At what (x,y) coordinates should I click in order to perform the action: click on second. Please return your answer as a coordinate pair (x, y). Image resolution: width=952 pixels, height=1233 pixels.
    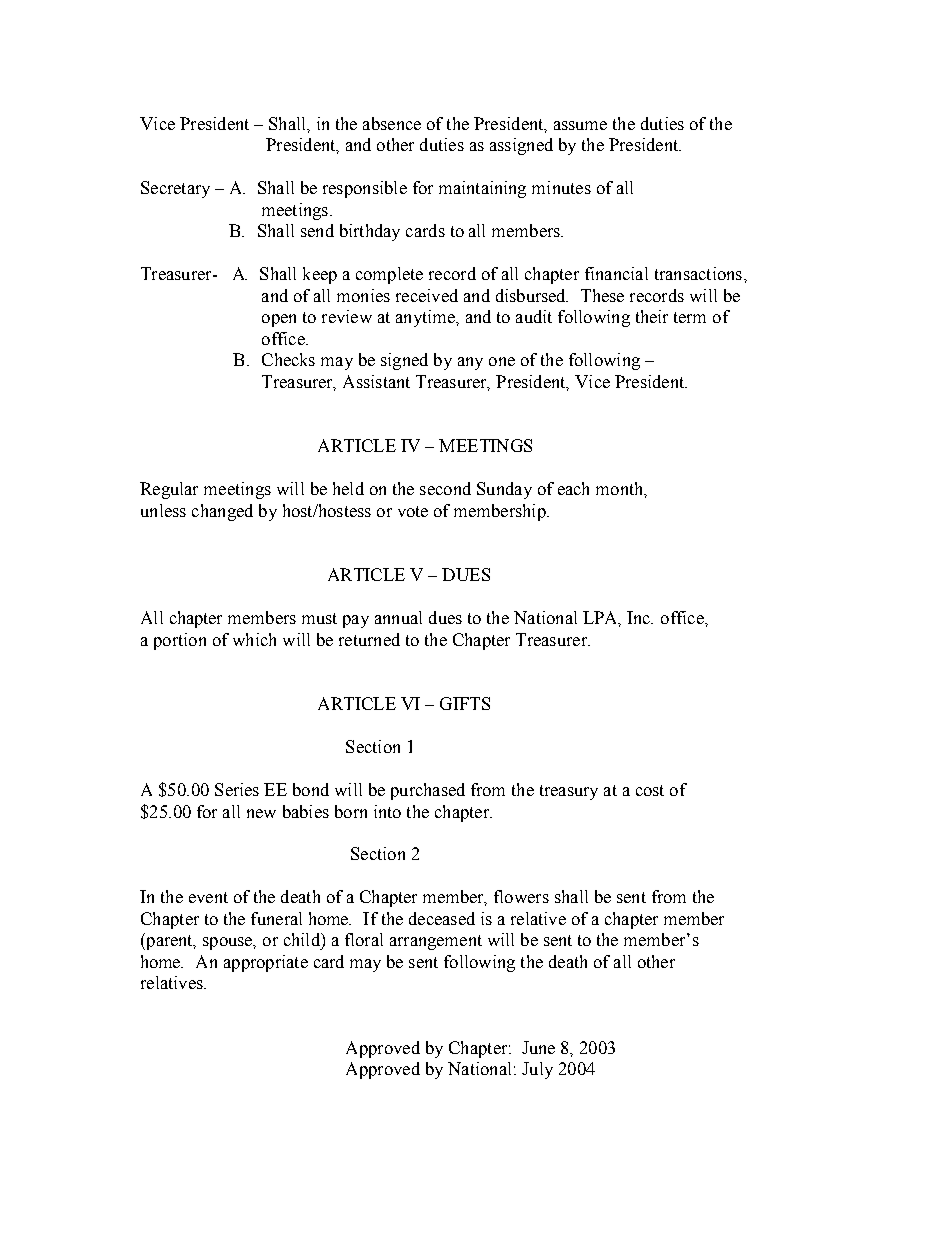
    Looking at the image, I should click on (445, 488).
